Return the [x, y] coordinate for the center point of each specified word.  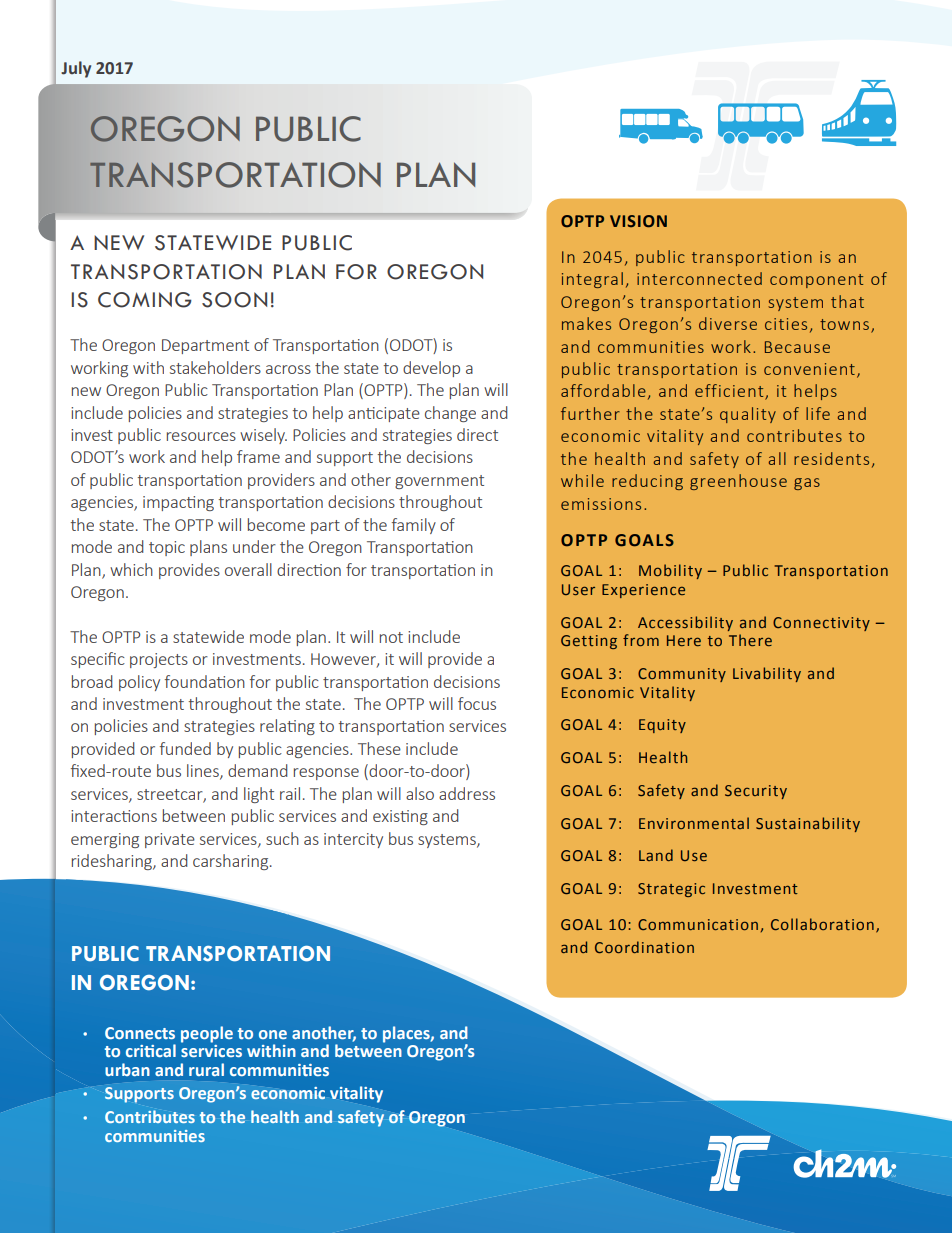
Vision [638, 221]
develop [431, 369]
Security [756, 792]
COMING [145, 300]
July [76, 69]
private [170, 840]
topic [167, 548]
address [467, 793]
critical [151, 1050]
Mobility [670, 571]
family [414, 526]
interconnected [699, 278]
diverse [728, 323]
